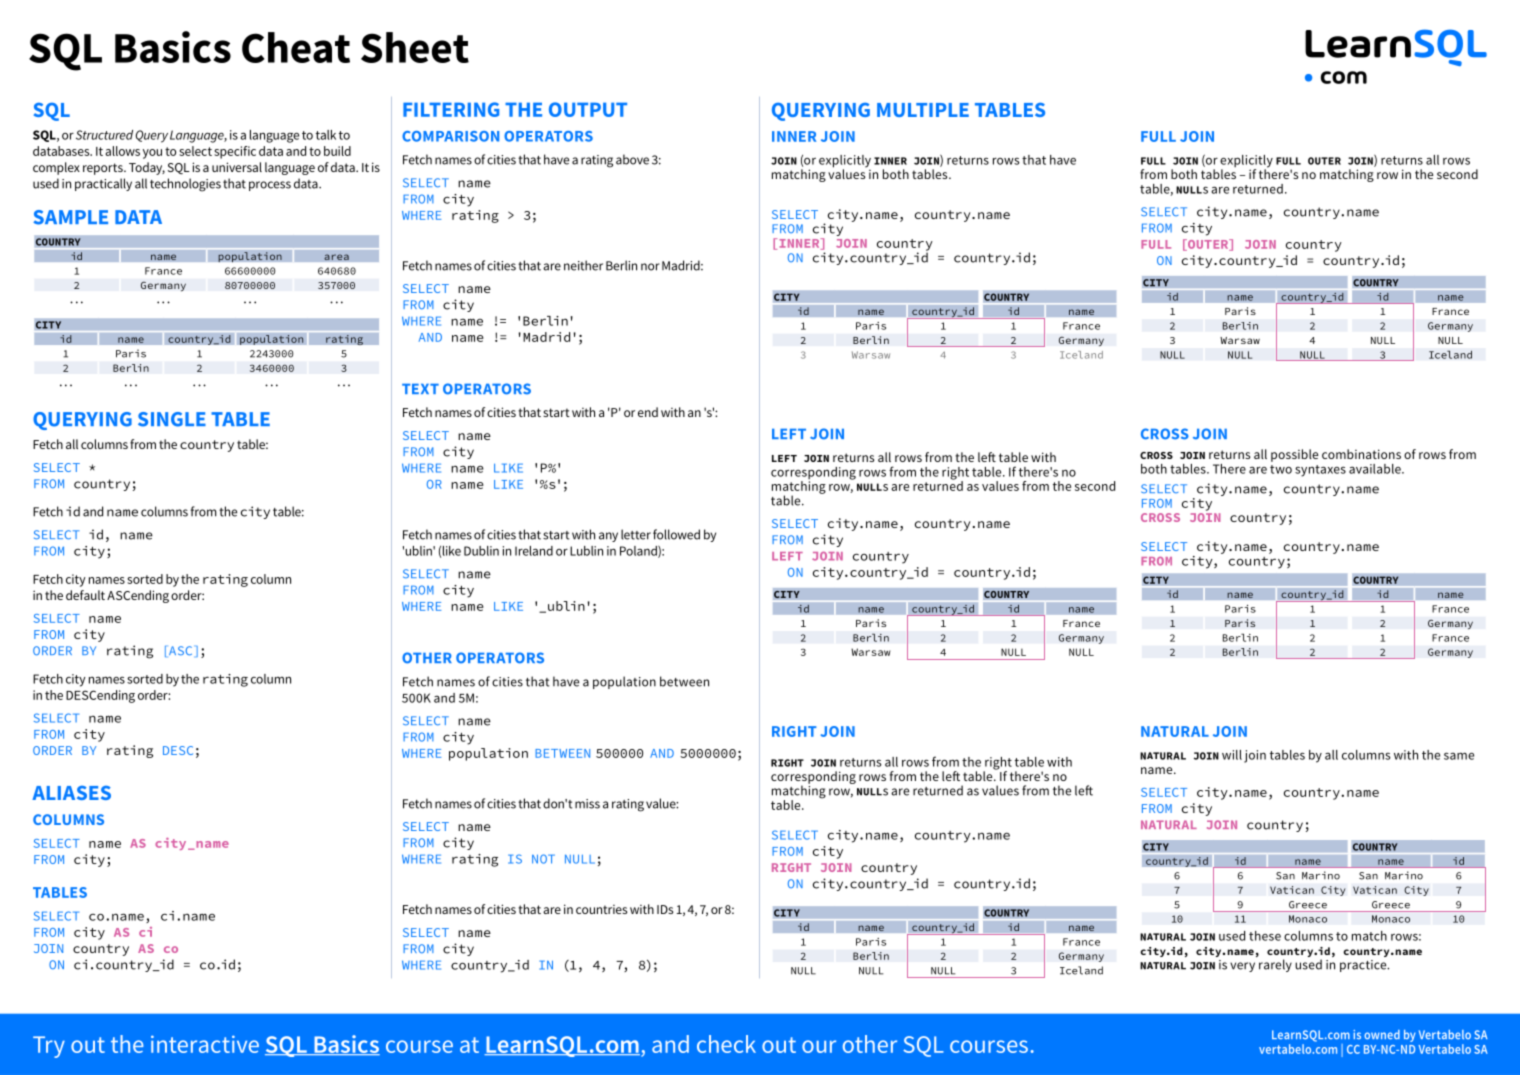 This screenshot has width=1520, height=1075. What do you see at coordinates (1232, 755) in the screenshot?
I see `will` at bounding box center [1232, 755].
